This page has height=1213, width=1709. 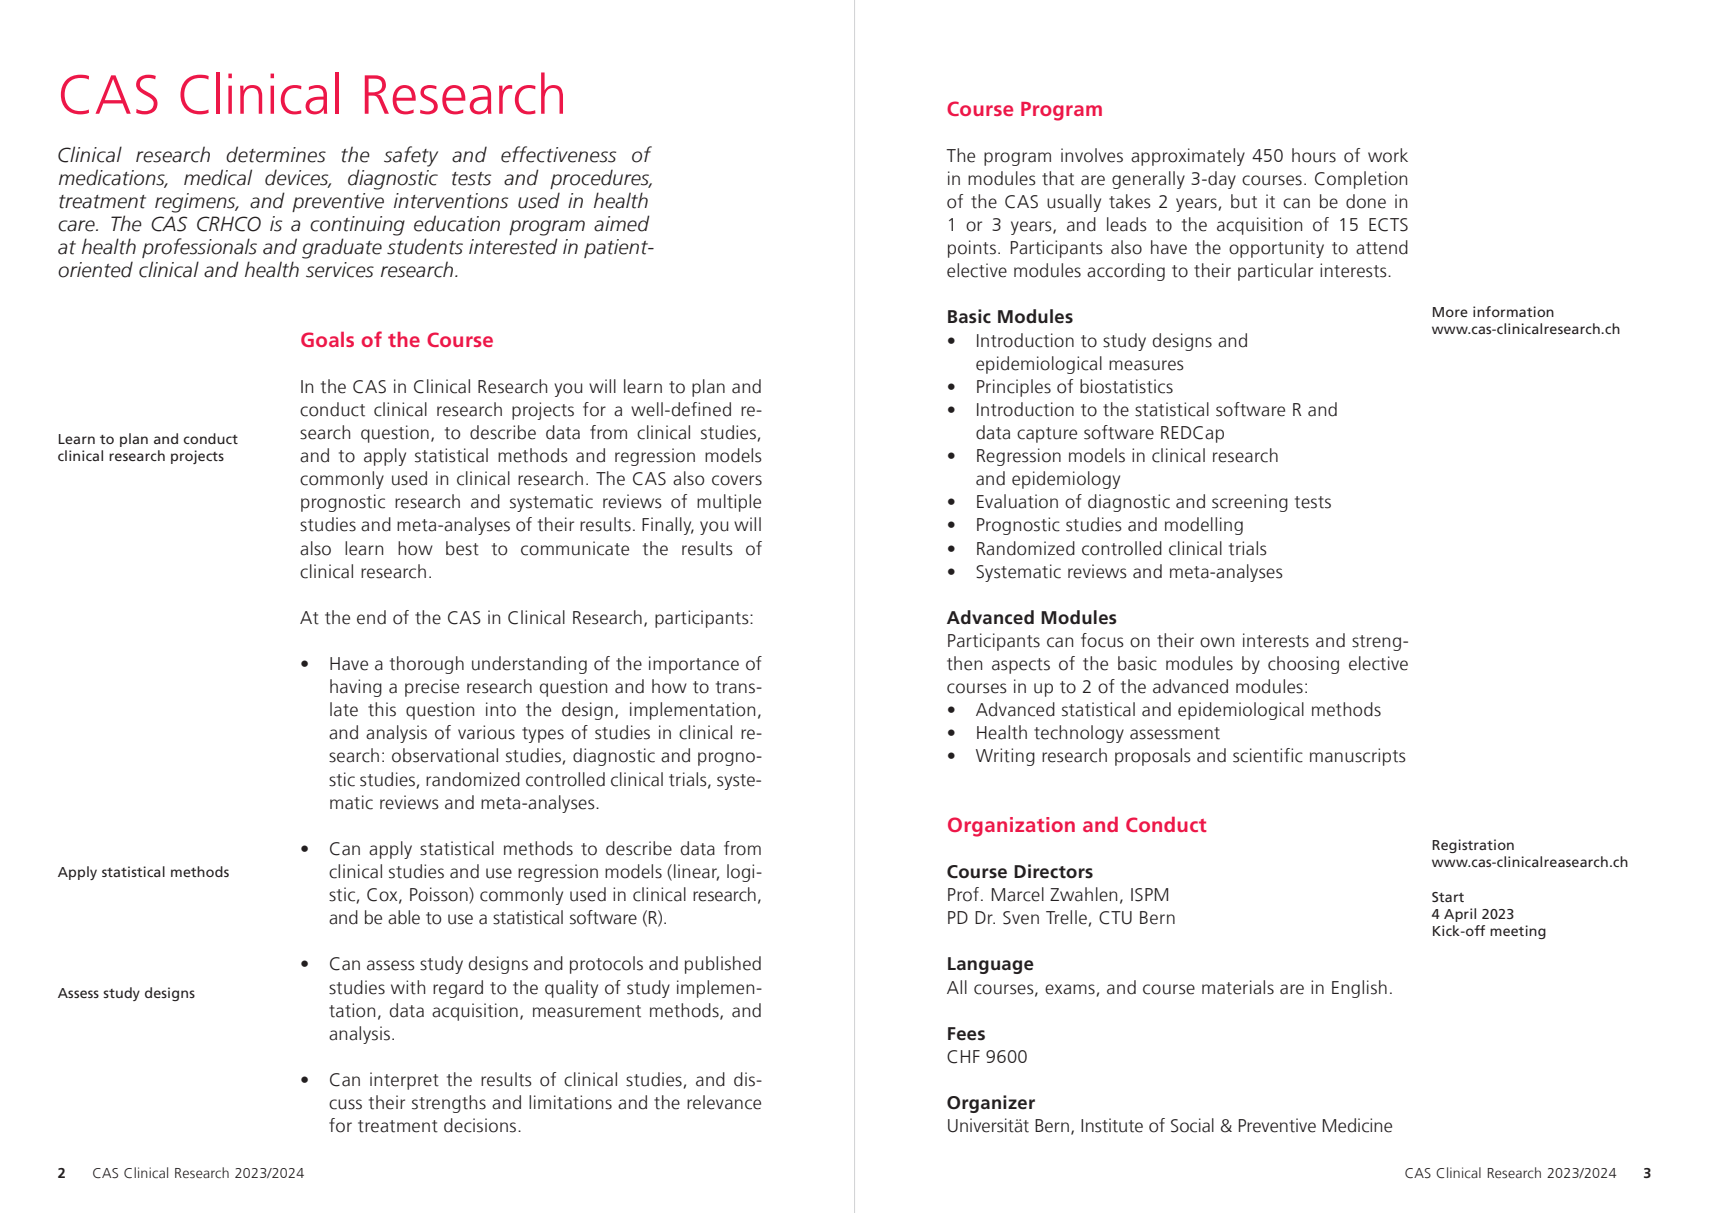 I want to click on Completion, so click(x=1361, y=180).
